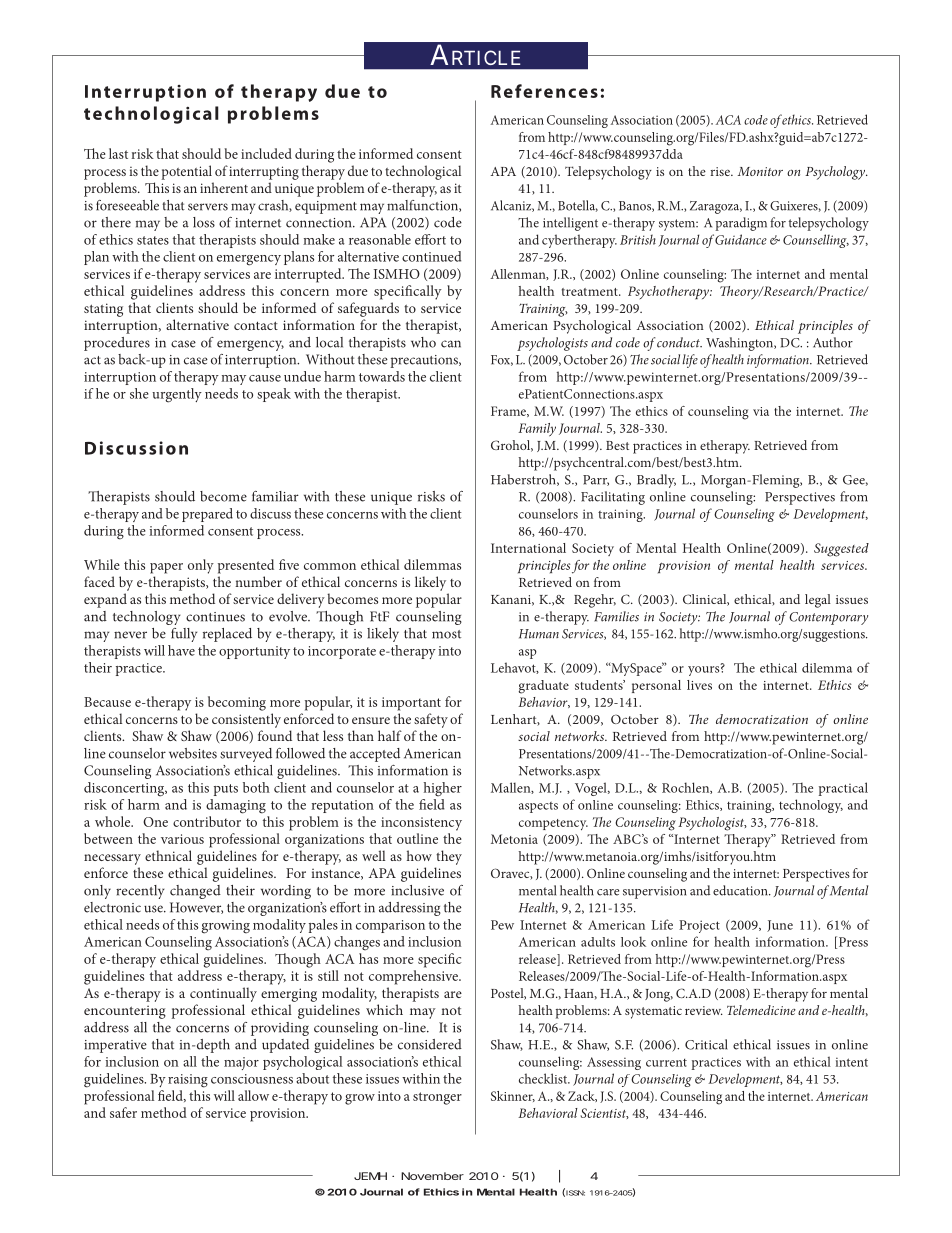  I want to click on intelligent, so click(570, 224).
